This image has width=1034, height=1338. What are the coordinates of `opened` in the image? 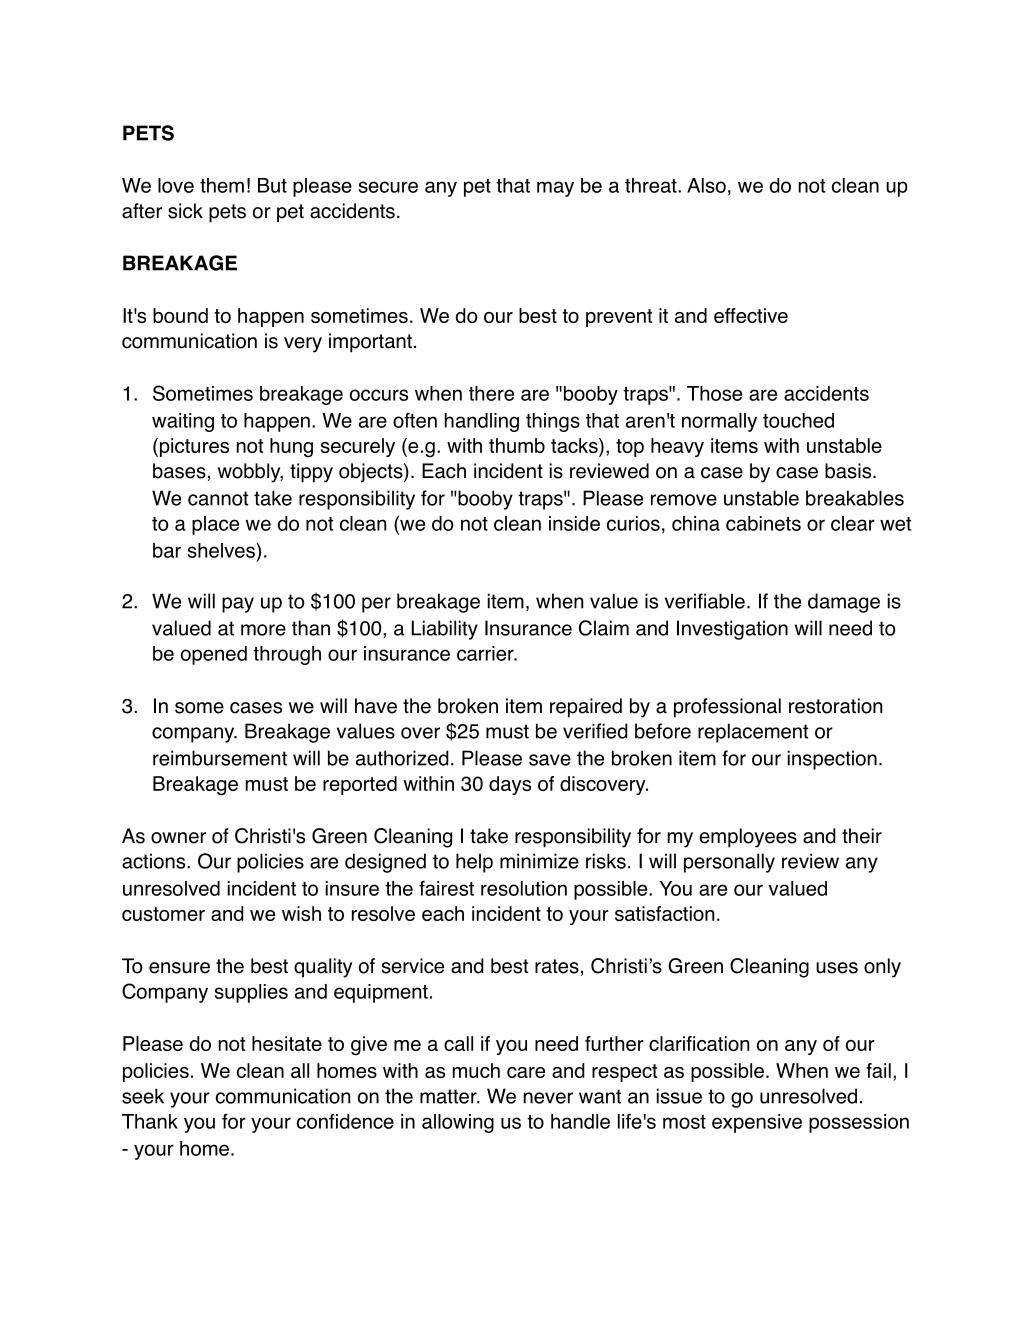 It's located at (214, 655).
